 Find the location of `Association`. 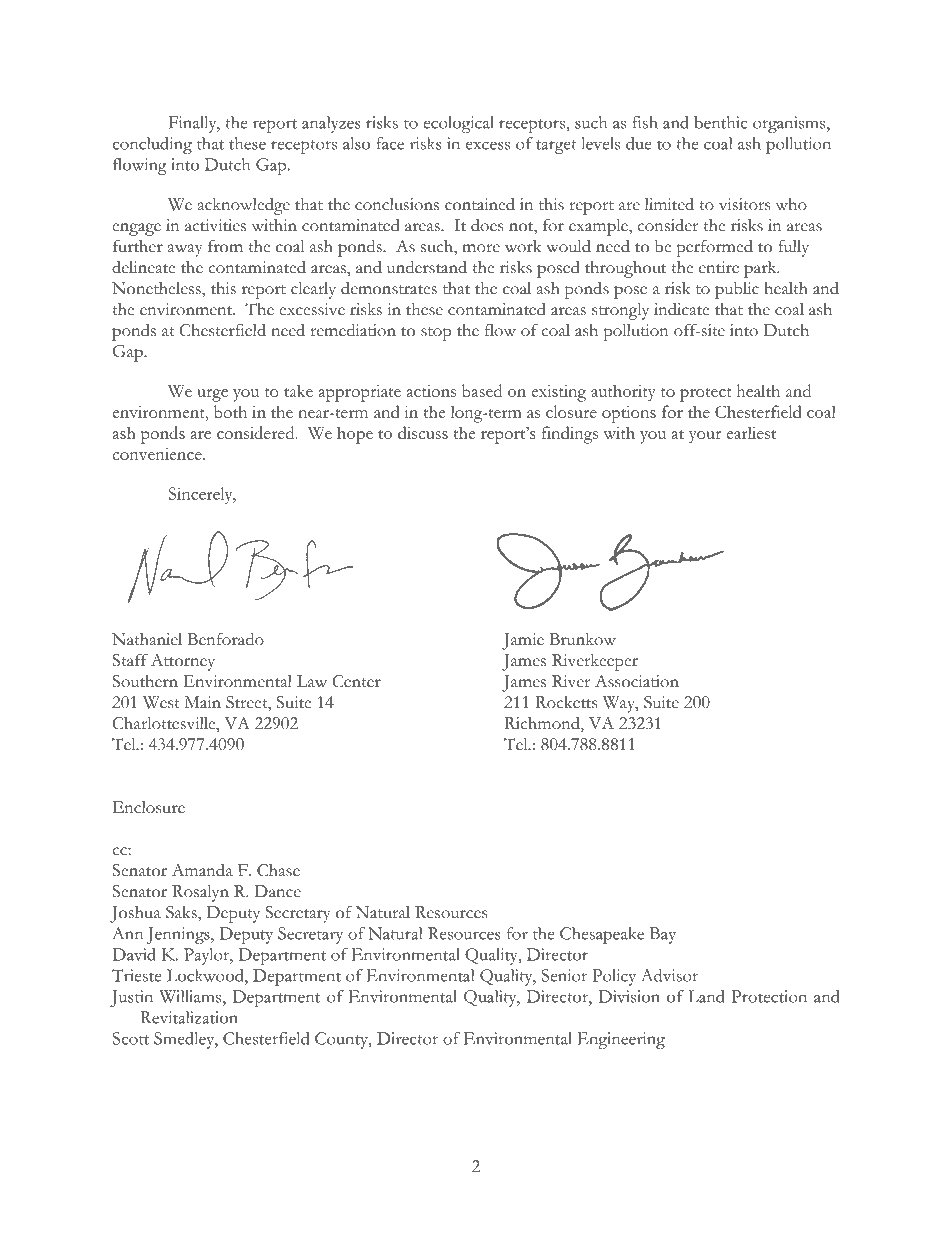

Association is located at coordinates (637, 681).
